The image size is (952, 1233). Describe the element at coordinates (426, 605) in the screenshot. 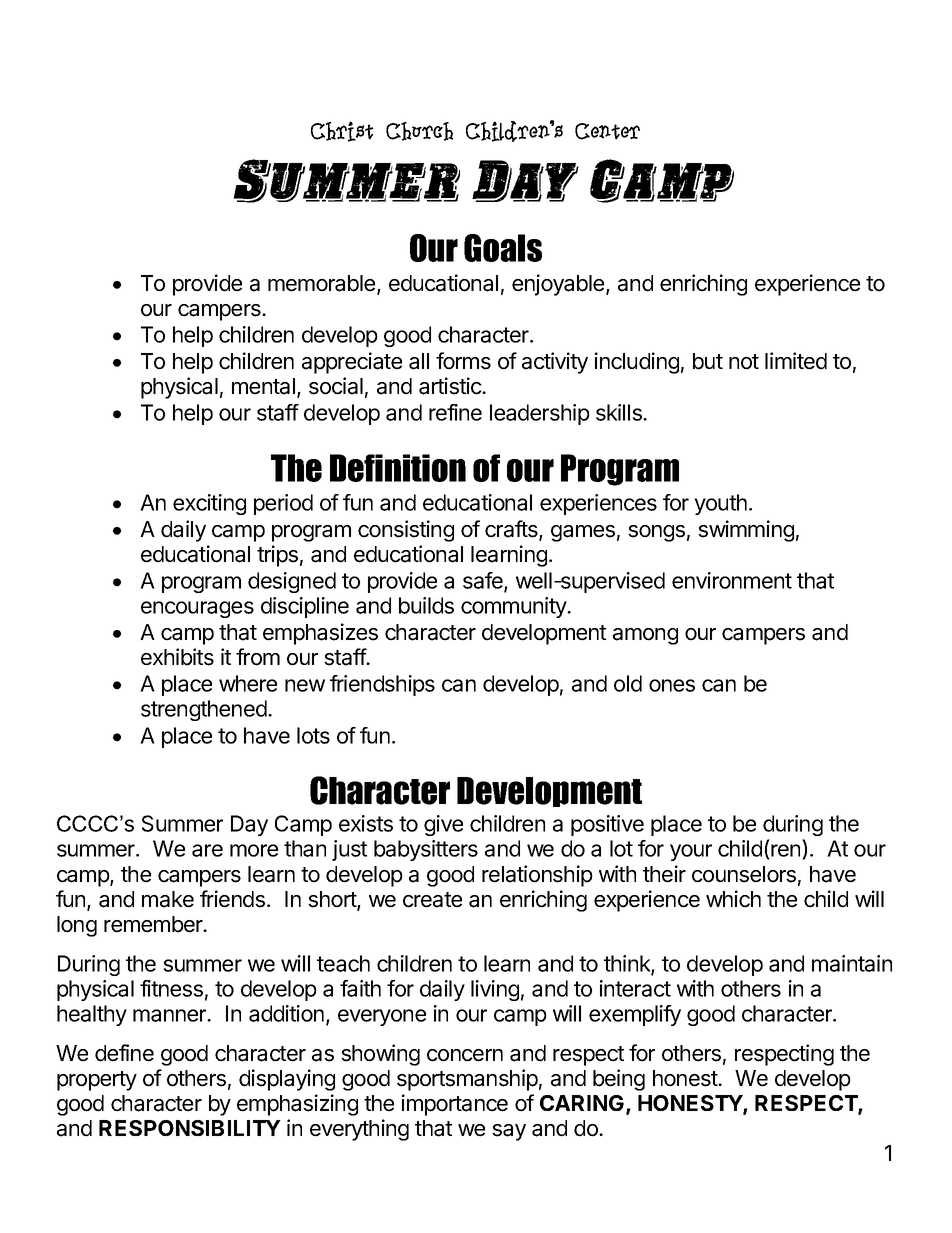

I see `builds` at that location.
